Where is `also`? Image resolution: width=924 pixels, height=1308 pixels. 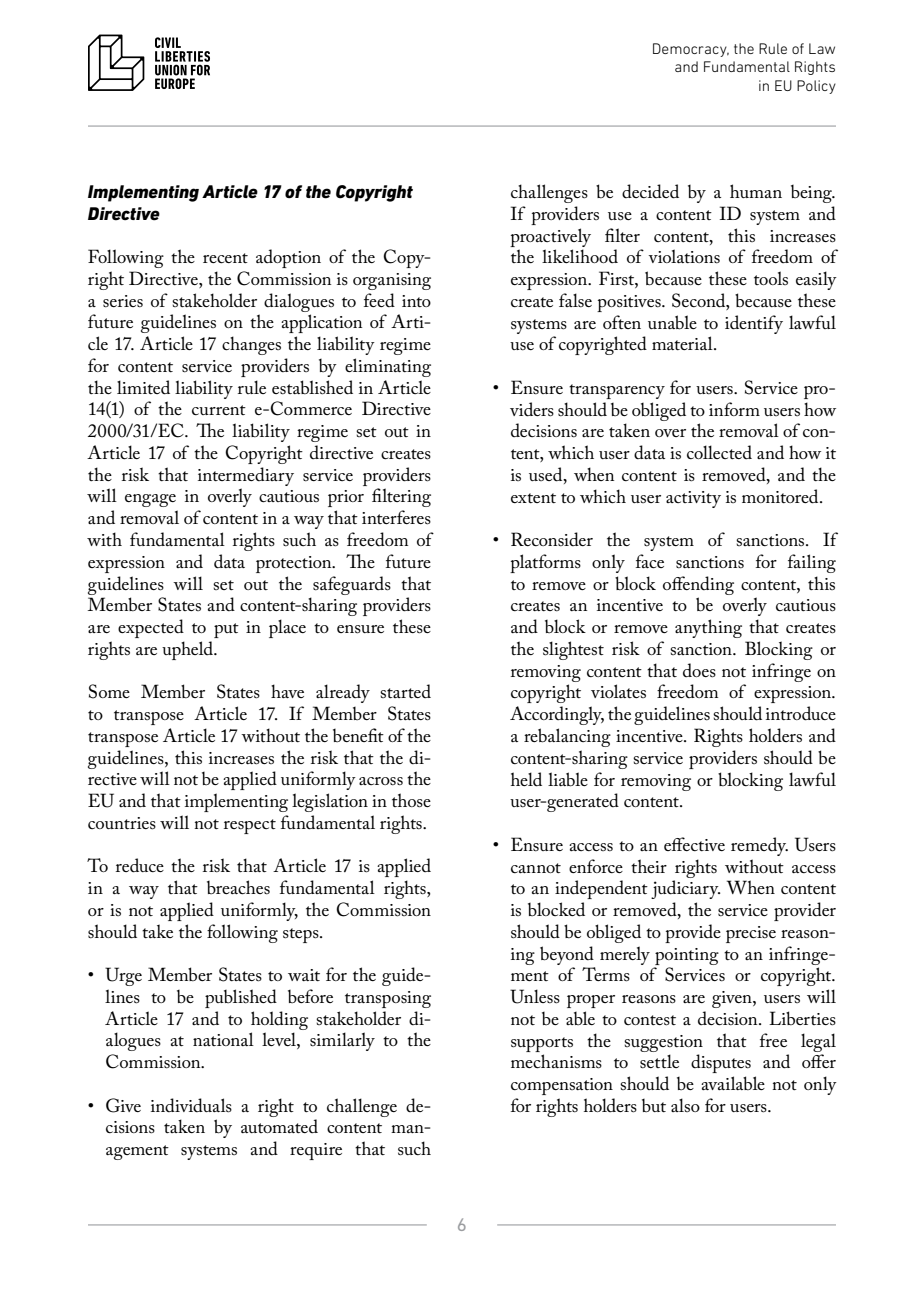 also is located at coordinates (685, 1105).
